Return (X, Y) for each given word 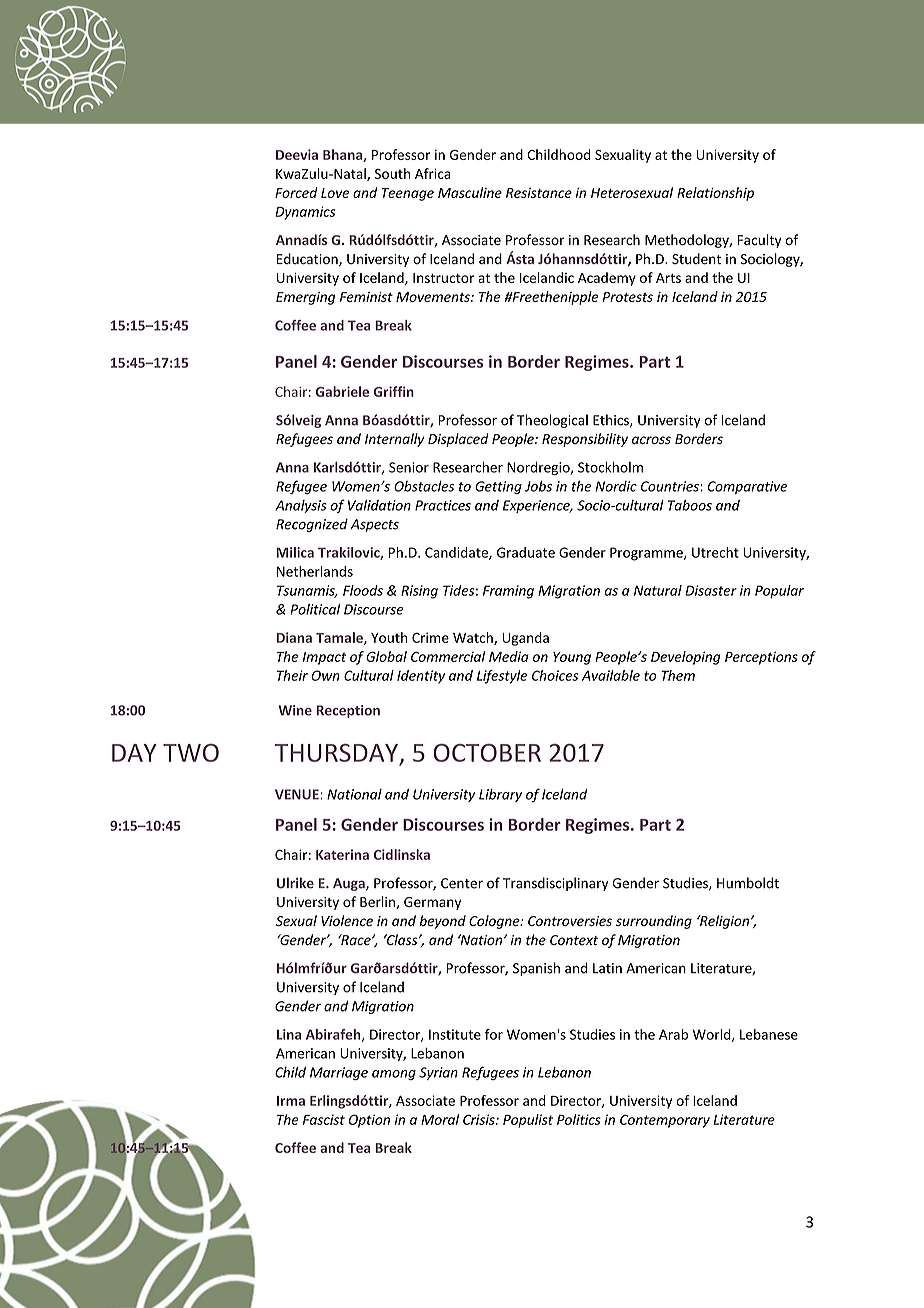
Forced (296, 192)
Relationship (715, 194)
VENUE (298, 794)
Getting (498, 487)
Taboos (690, 505)
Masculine (470, 192)
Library (500, 795)
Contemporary (665, 1121)
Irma (291, 1101)
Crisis (480, 1119)
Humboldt (748, 883)
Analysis (301, 506)
